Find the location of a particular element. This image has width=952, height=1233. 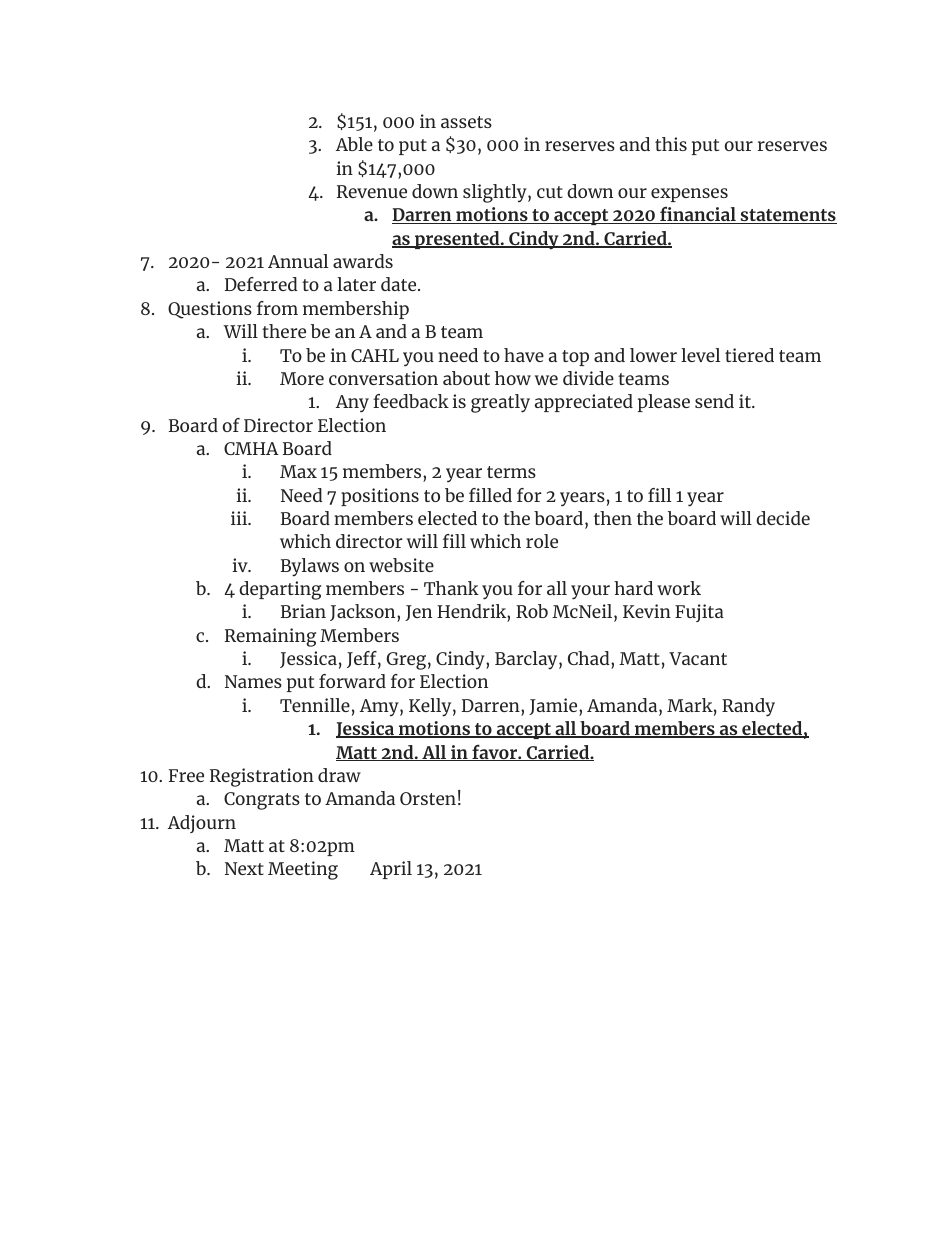

Next is located at coordinates (244, 868).
